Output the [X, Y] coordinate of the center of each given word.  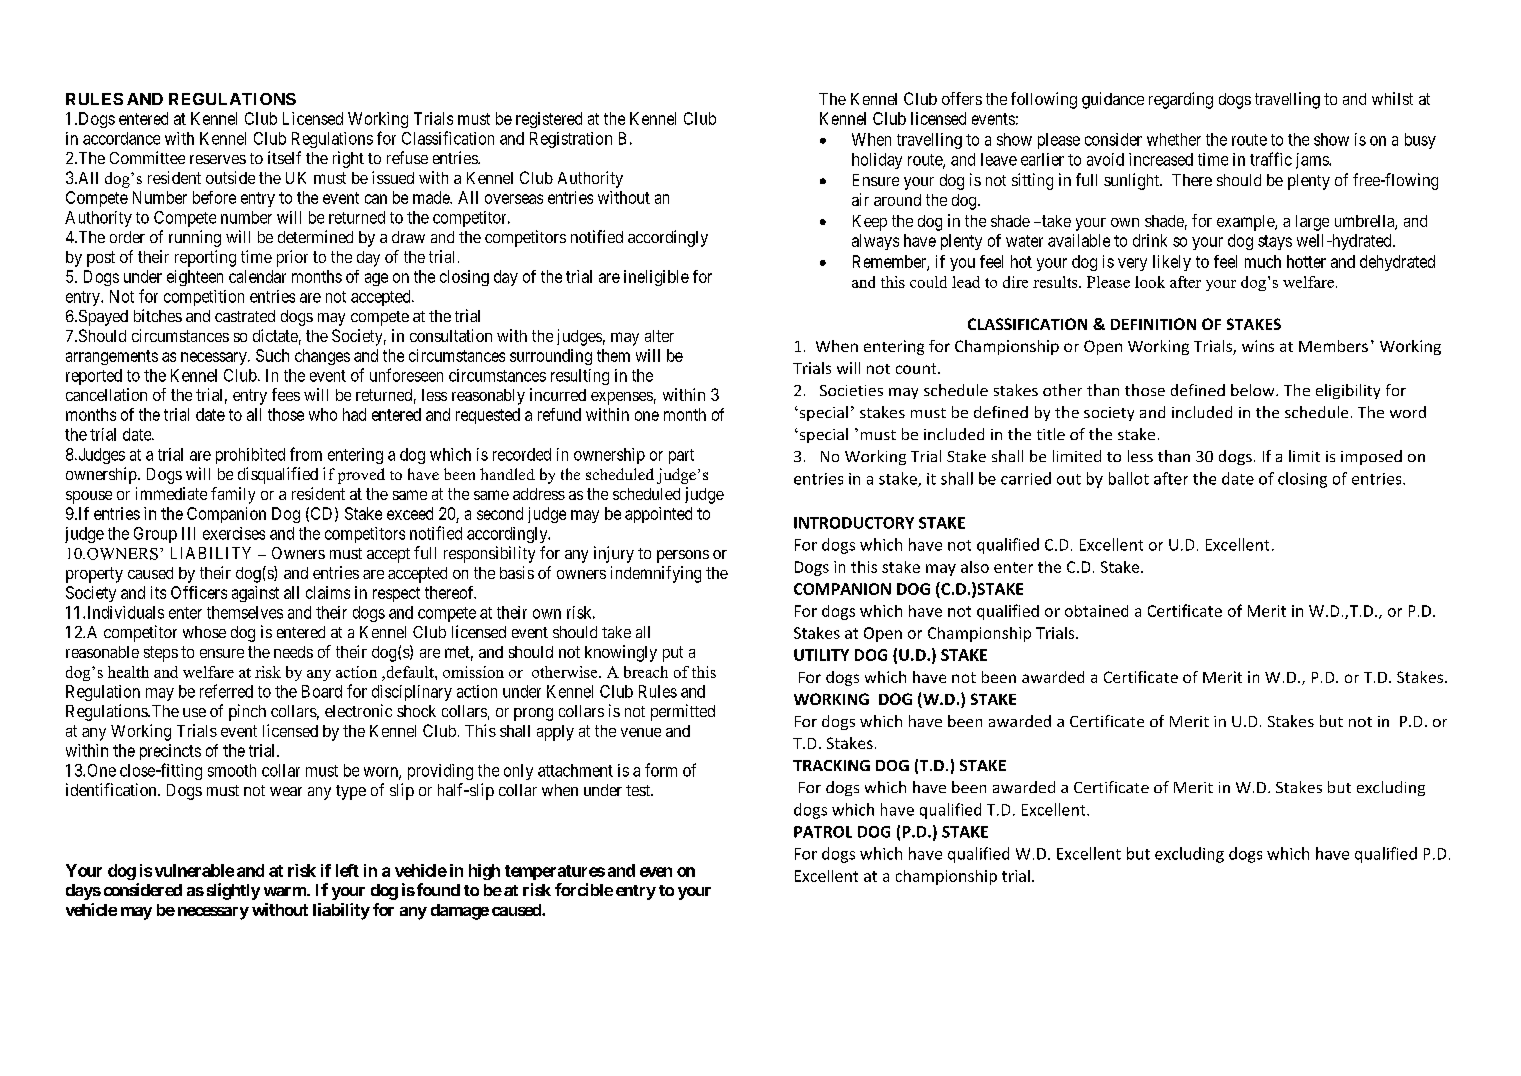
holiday [877, 161]
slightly [233, 891]
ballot [1129, 478]
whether [1174, 139]
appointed [658, 515]
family [233, 495]
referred [226, 691]
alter [659, 336]
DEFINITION [1153, 324]
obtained [1096, 611]
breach [646, 672]
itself [284, 157]
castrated [245, 316]
